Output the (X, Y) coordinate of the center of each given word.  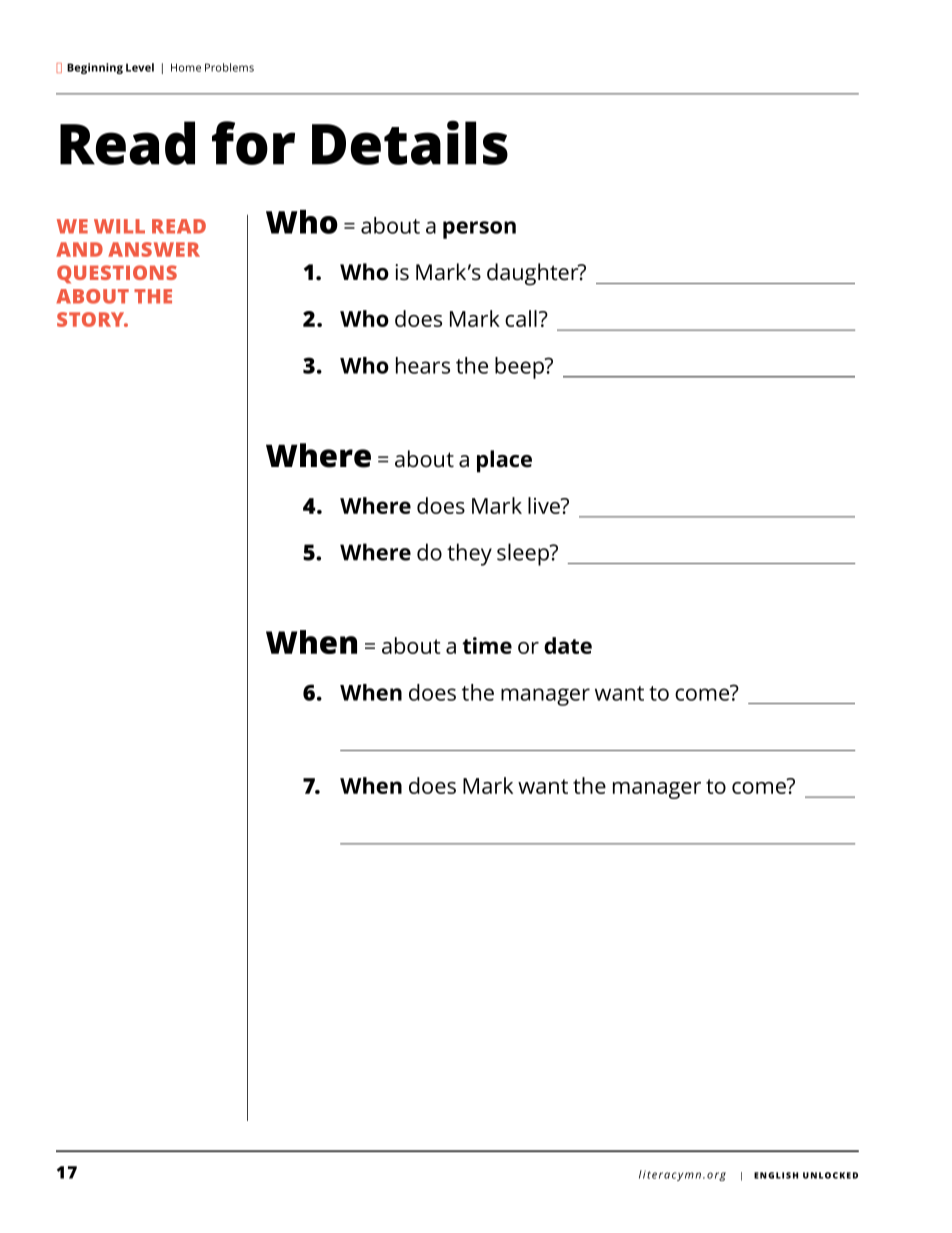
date (568, 645)
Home (186, 67)
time (487, 645)
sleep (524, 554)
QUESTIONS (117, 274)
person (479, 230)
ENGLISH (776, 1175)
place (504, 461)
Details (410, 142)
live (545, 505)
